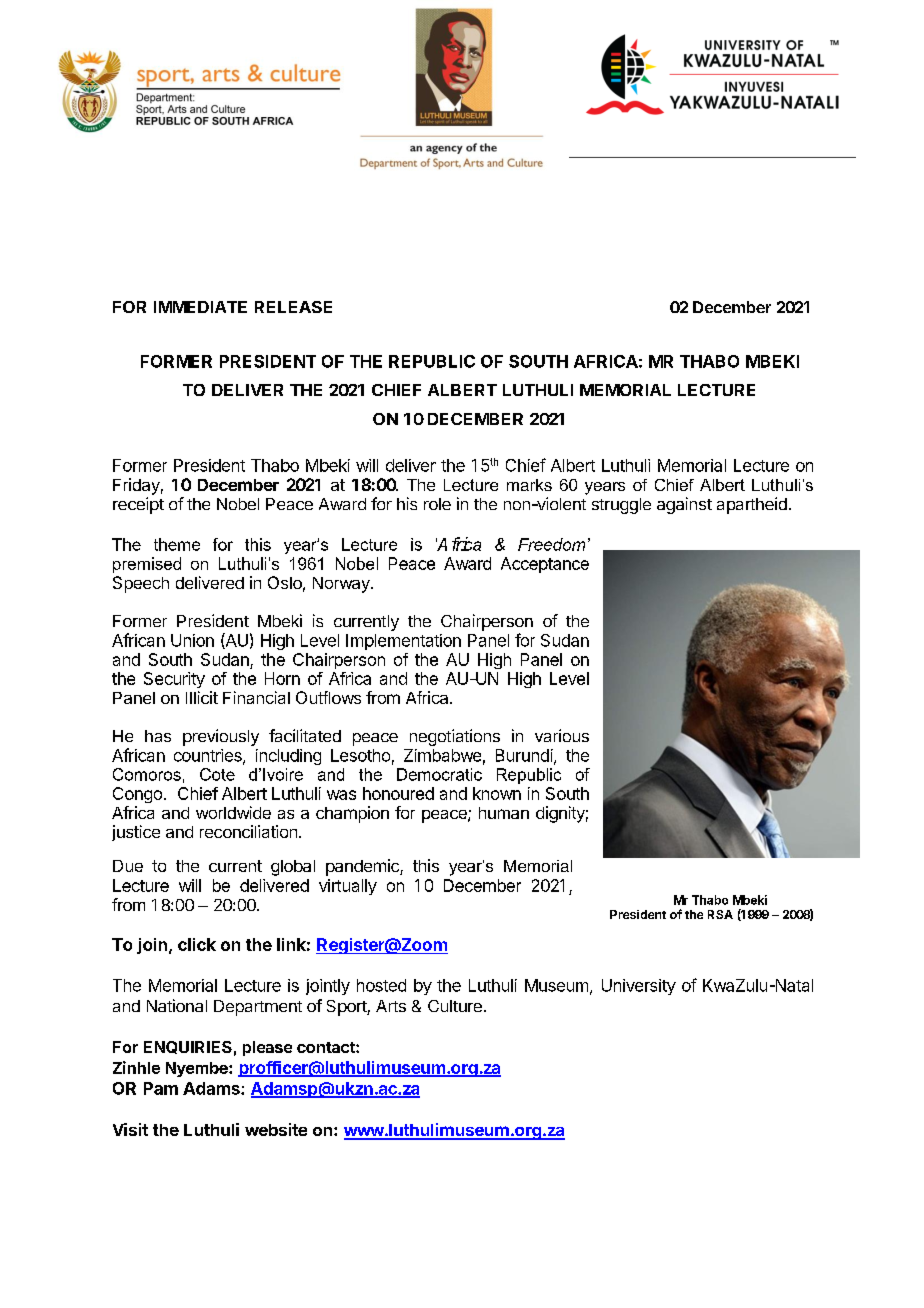 The width and height of the screenshot is (924, 1308). What do you see at coordinates (684, 505) in the screenshot?
I see `against` at bounding box center [684, 505].
